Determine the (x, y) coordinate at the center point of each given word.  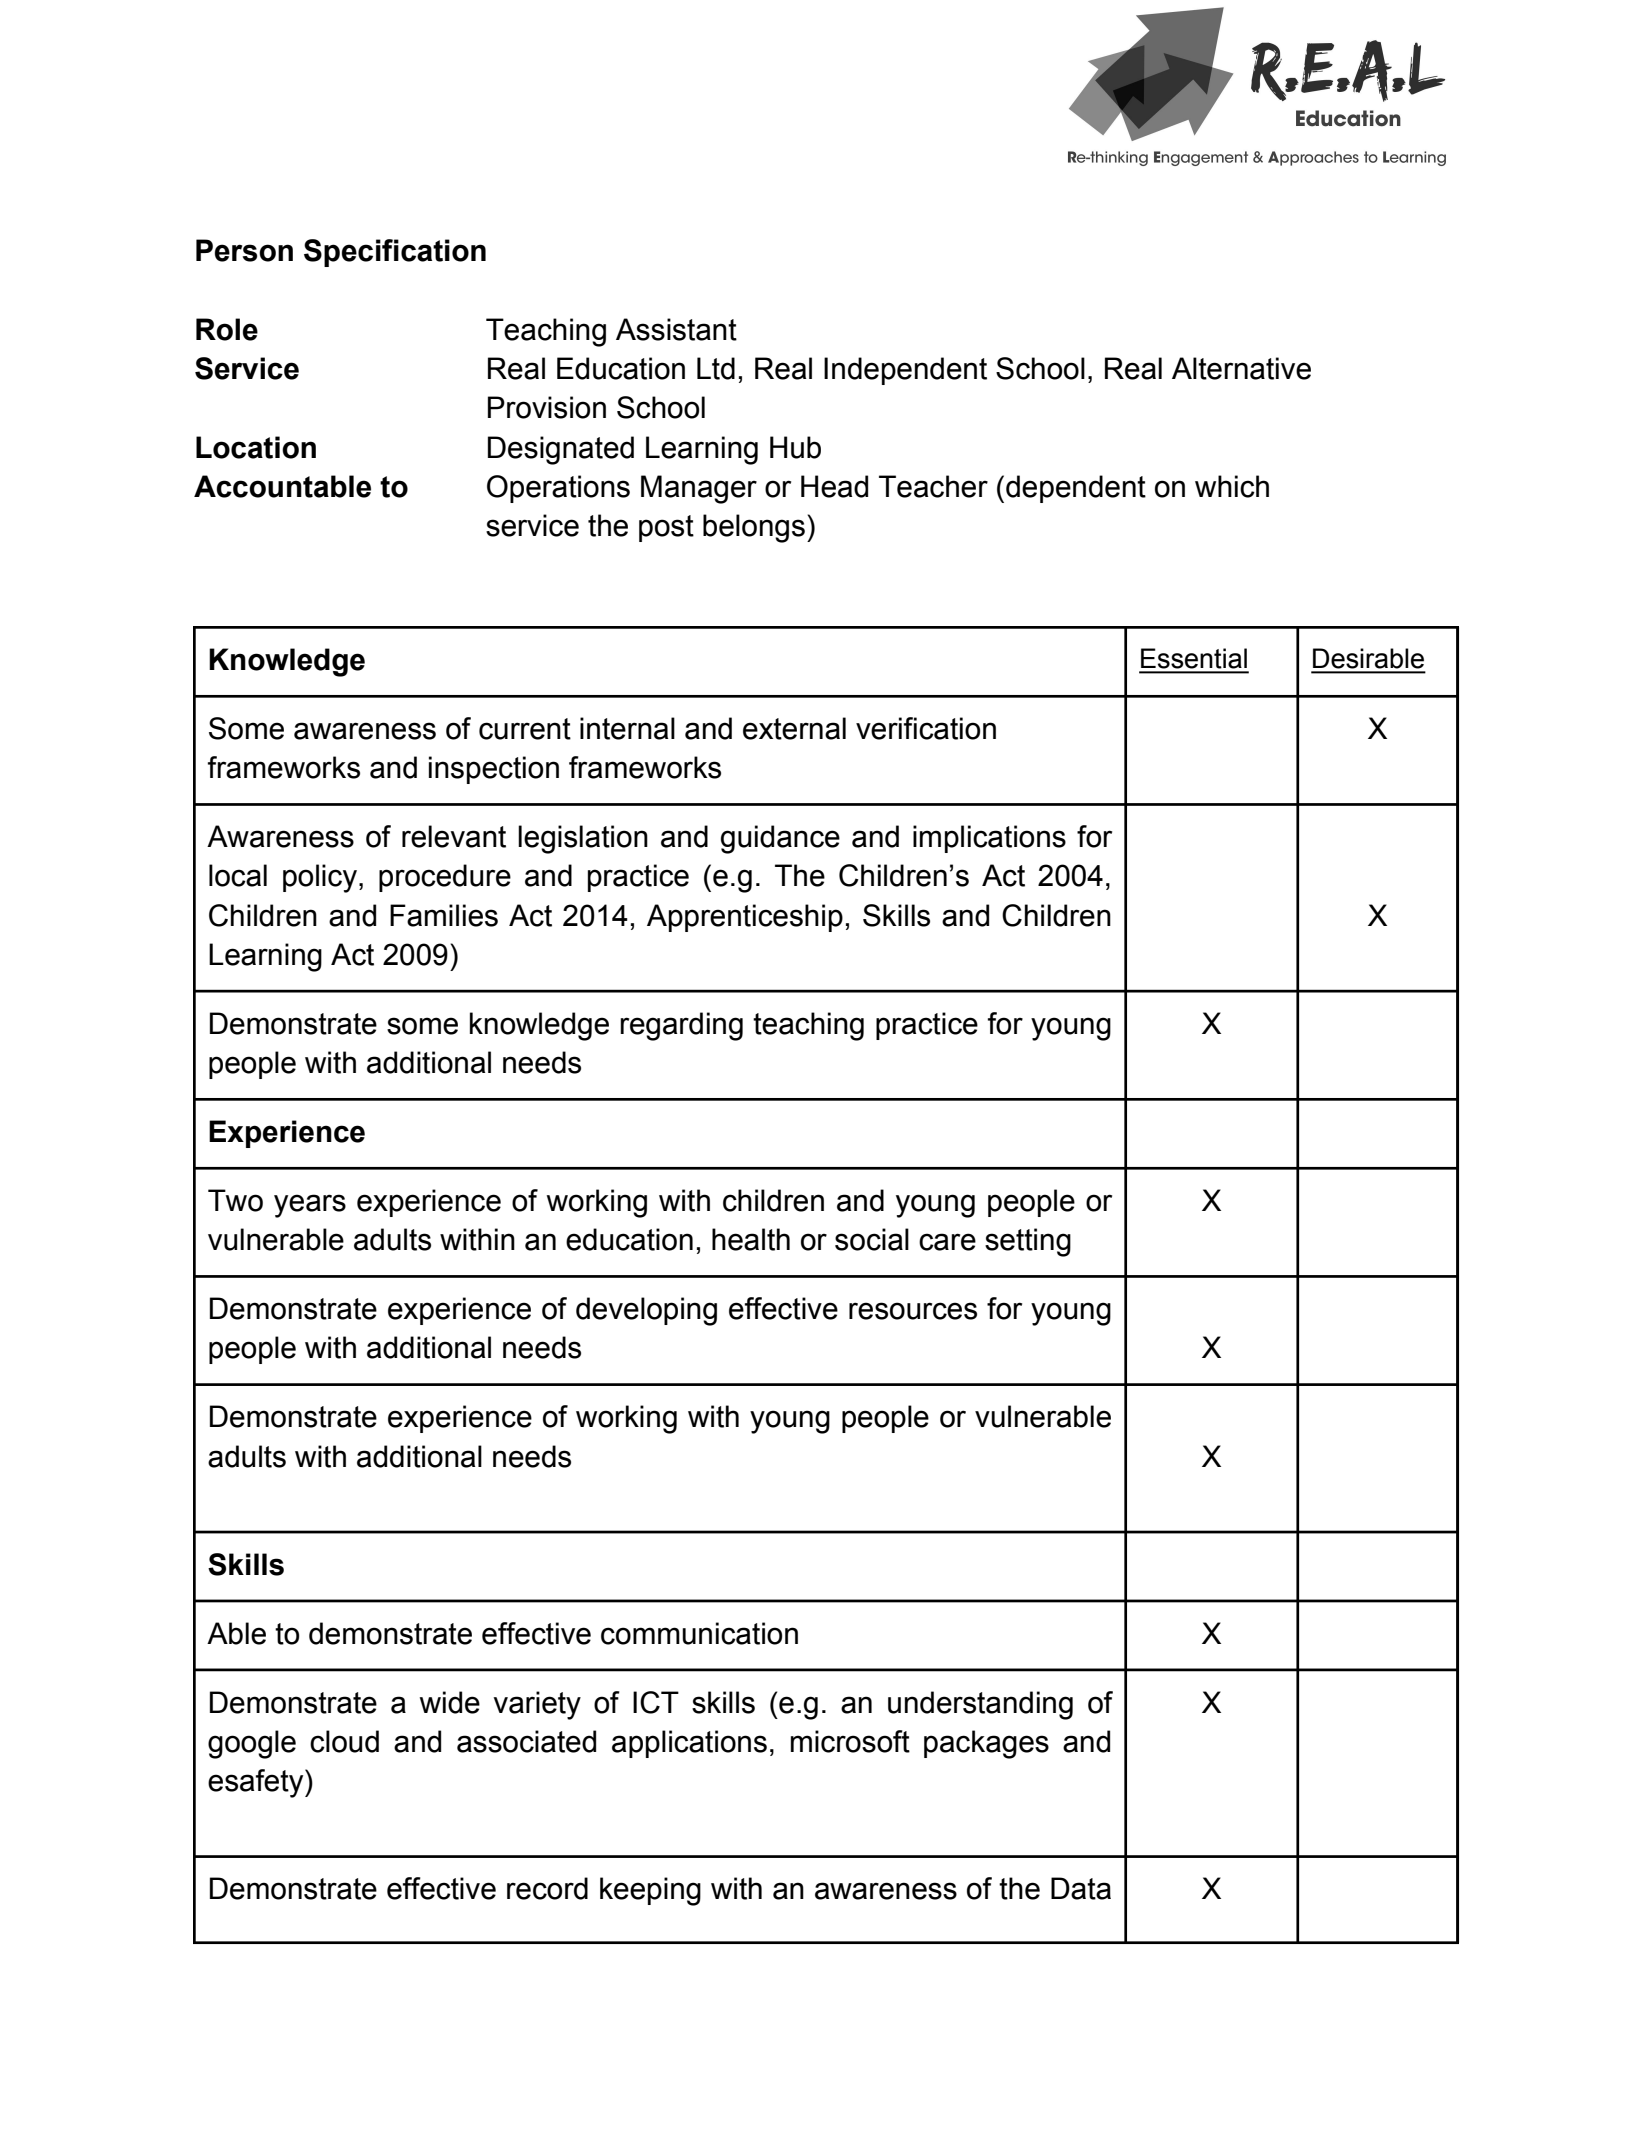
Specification (395, 253)
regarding (681, 1026)
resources (913, 1311)
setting (1028, 1242)
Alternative (1241, 368)
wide (450, 1702)
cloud (344, 1741)
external (794, 728)
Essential (1194, 658)
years (310, 1206)
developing (646, 1311)
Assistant (676, 329)
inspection (494, 770)
